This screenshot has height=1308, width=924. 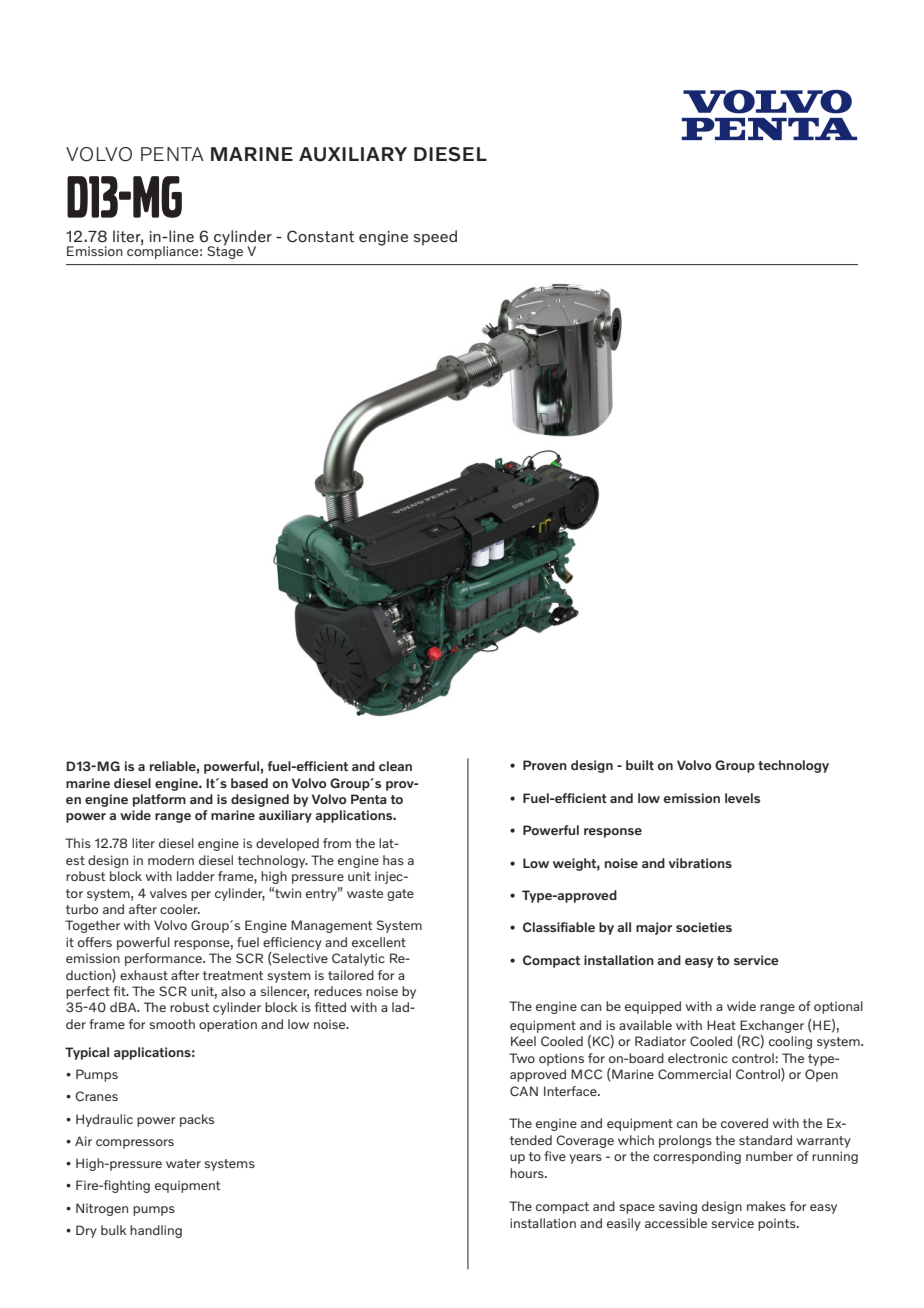 I want to click on handling, so click(x=156, y=1231).
